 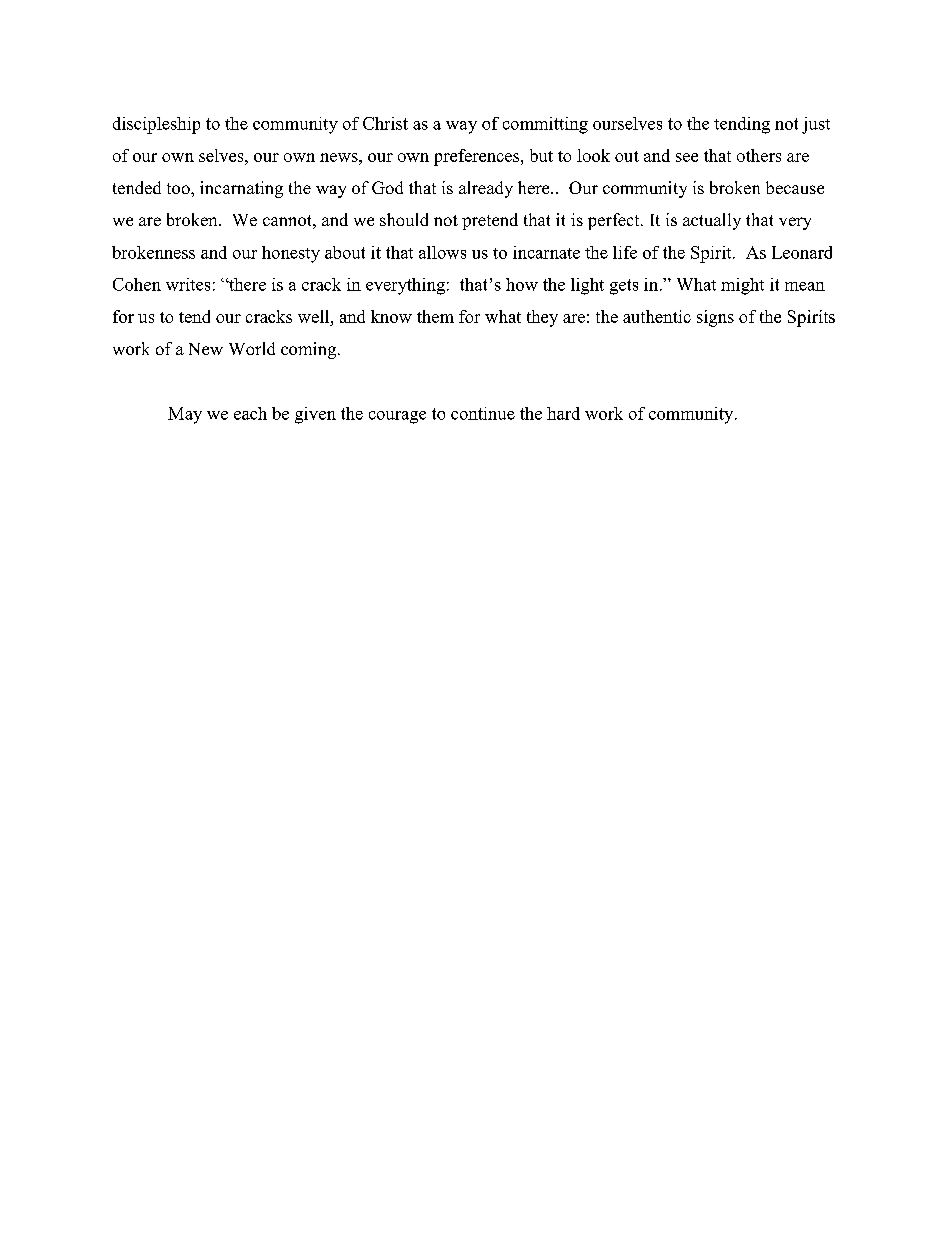 What do you see at coordinates (250, 413) in the screenshot?
I see `each` at bounding box center [250, 413].
